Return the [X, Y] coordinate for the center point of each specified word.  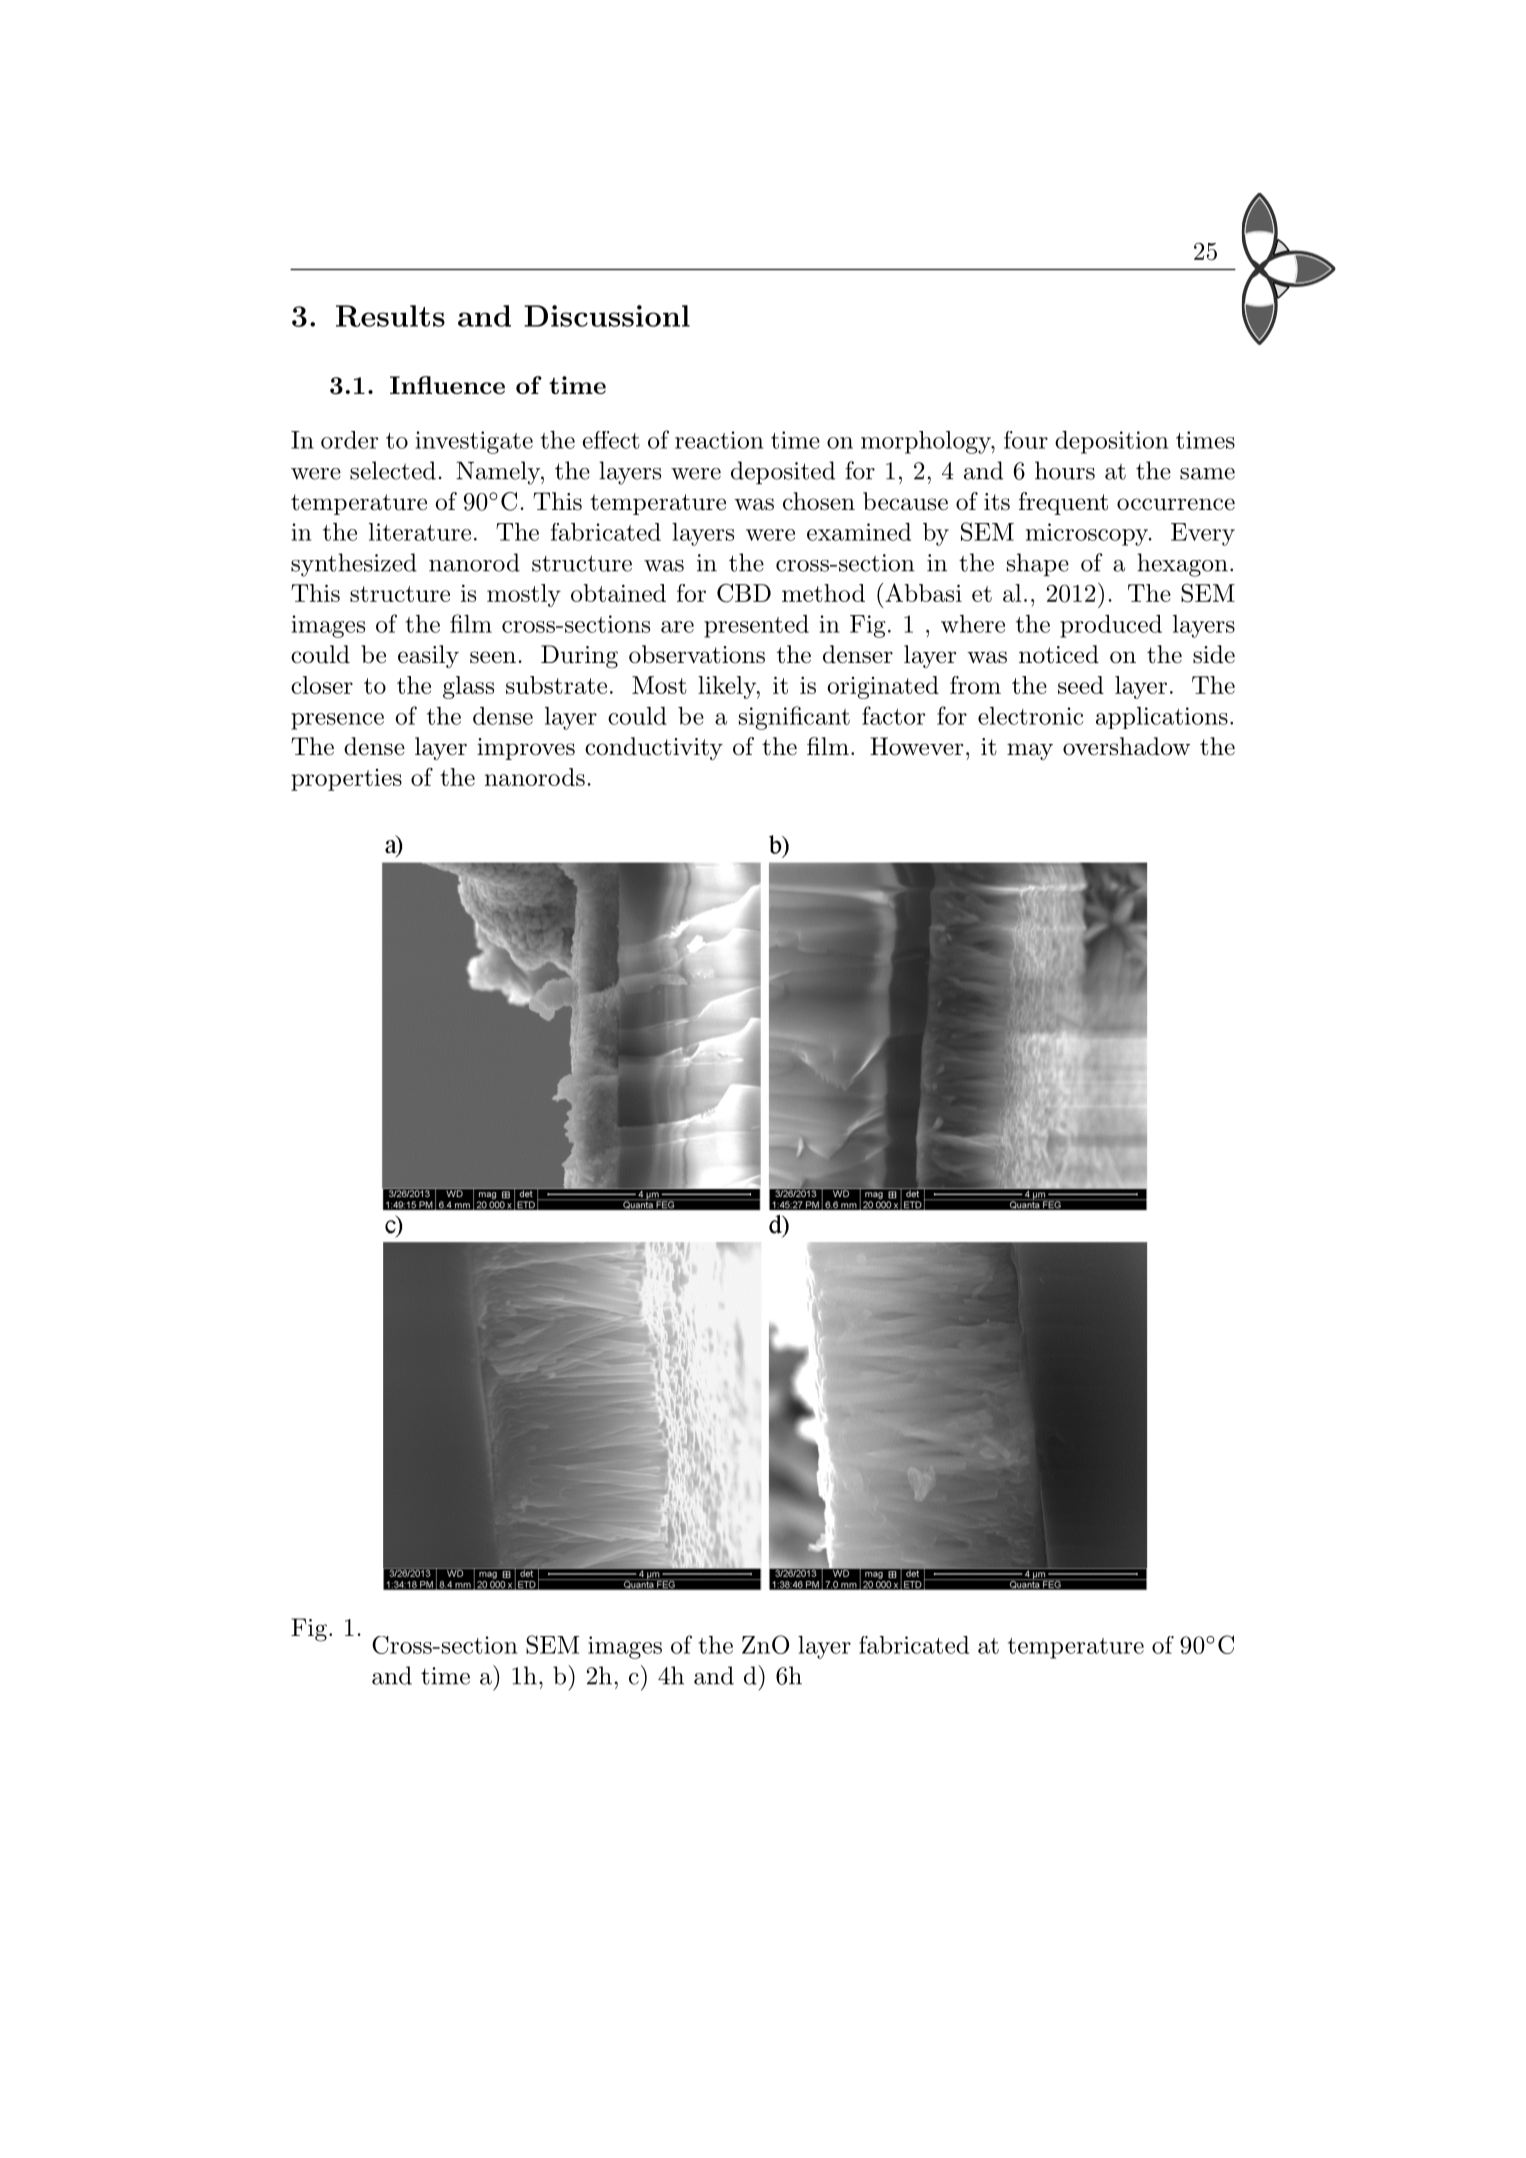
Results [390, 316]
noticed [1059, 654]
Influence [447, 385]
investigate [474, 442]
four [1026, 440]
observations [697, 654]
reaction [719, 440]
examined [859, 532]
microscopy [1088, 534]
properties [346, 780]
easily [428, 656]
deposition [1112, 442]
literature [420, 532]
